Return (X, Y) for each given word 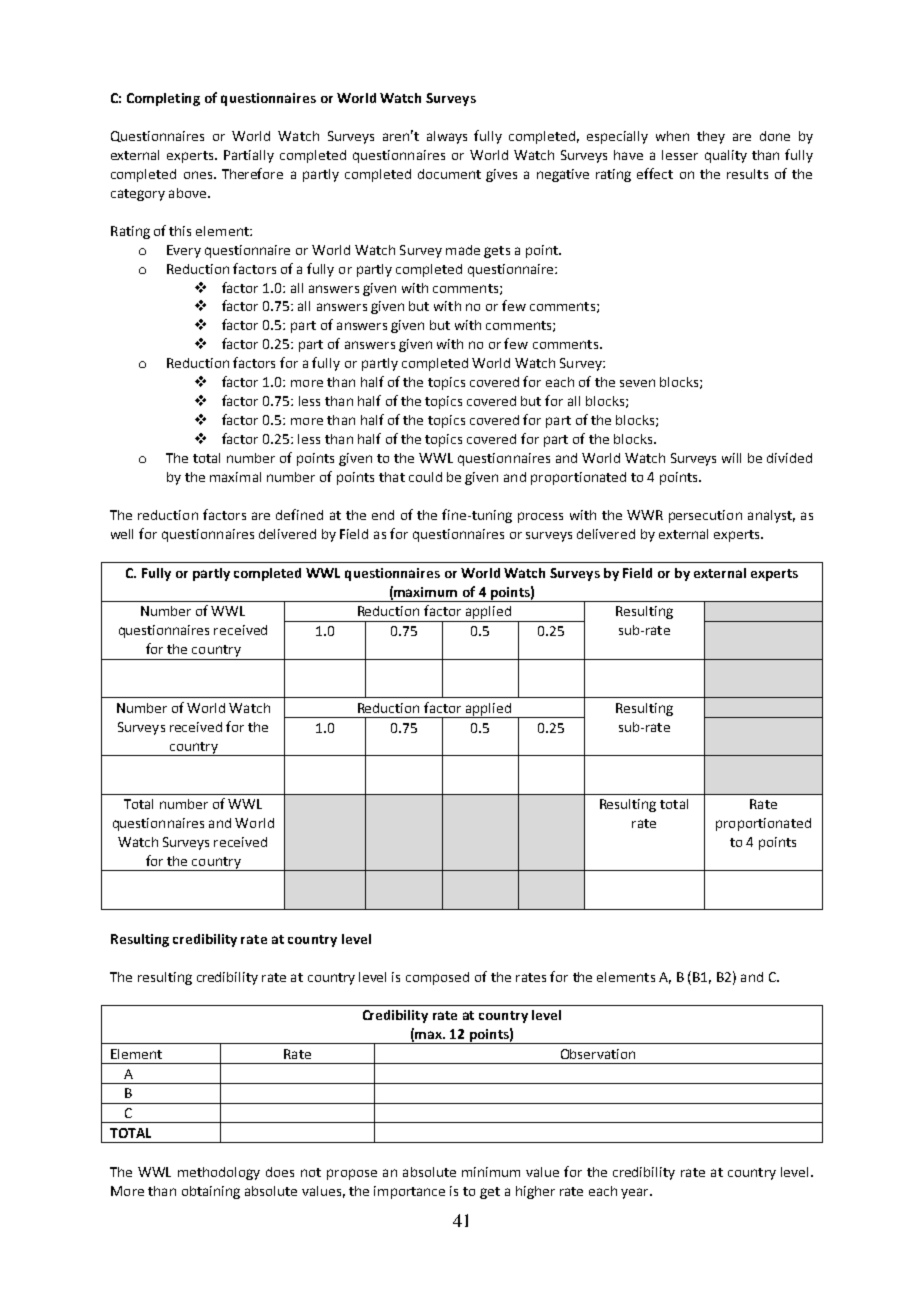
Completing (163, 99)
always (447, 137)
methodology (219, 1173)
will (731, 458)
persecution (705, 516)
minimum (491, 1172)
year (636, 1193)
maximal (235, 477)
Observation (598, 1054)
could (425, 477)
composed (437, 978)
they (711, 137)
